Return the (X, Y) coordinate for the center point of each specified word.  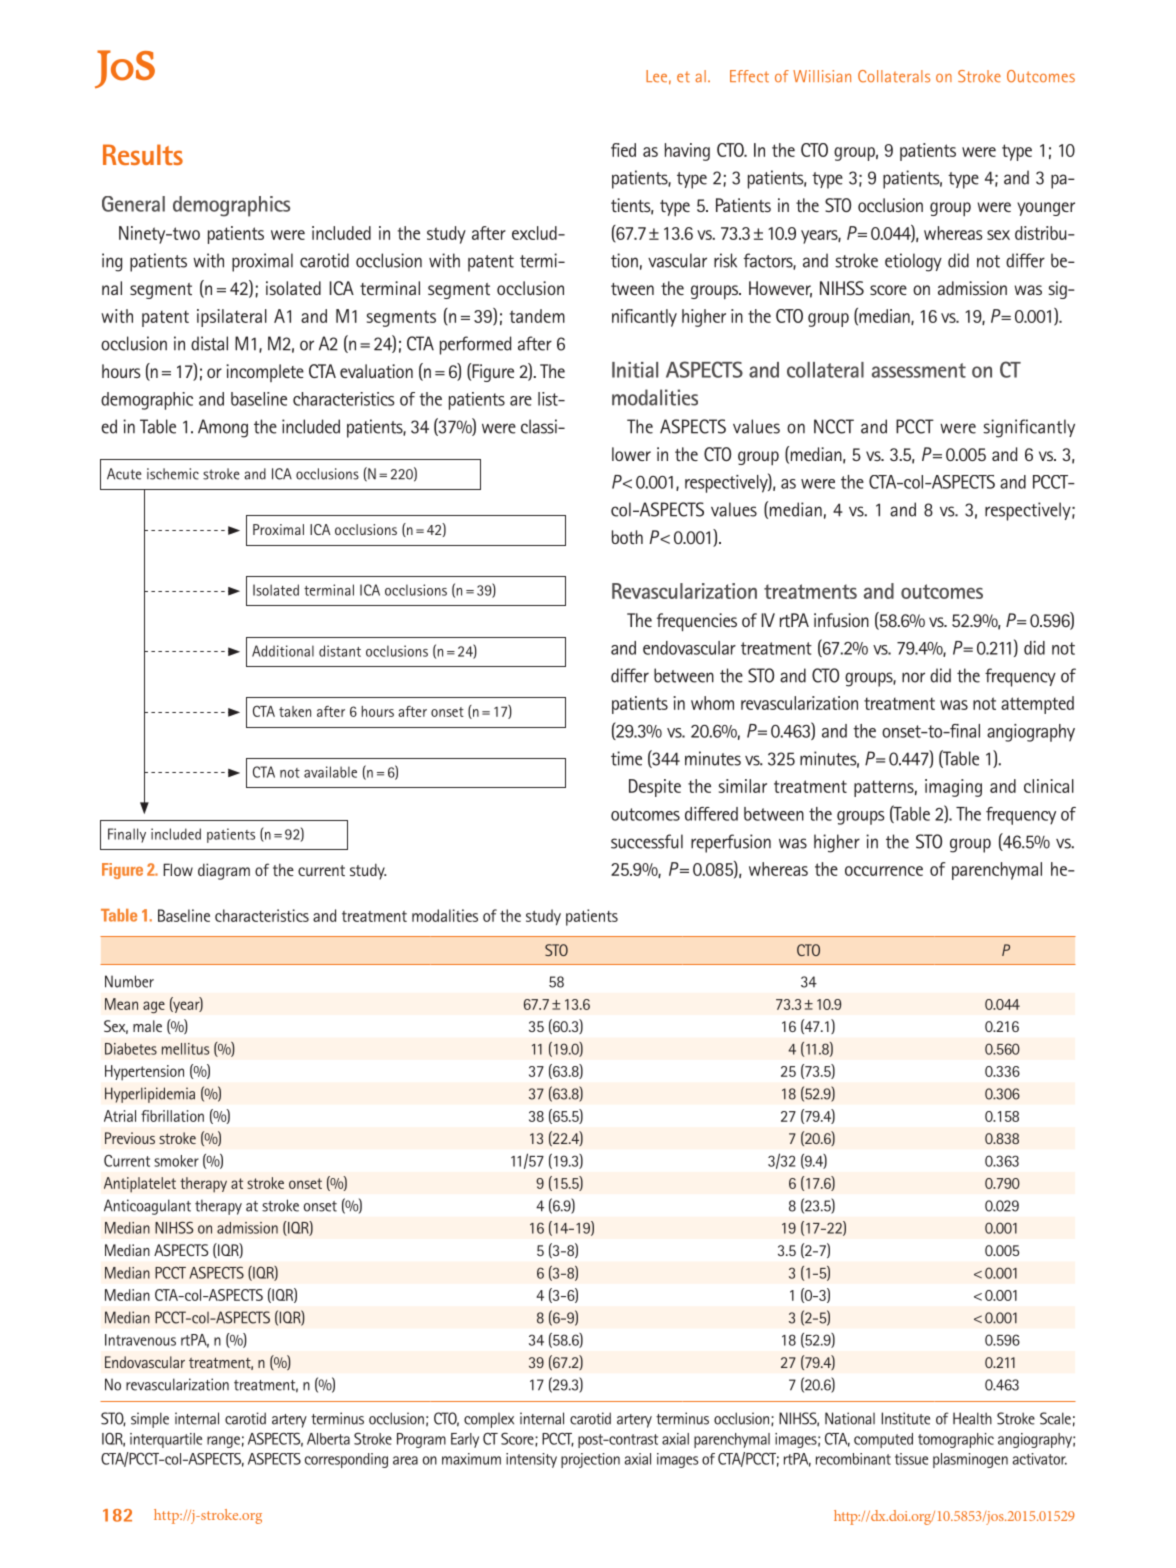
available (330, 772)
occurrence (884, 871)
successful (647, 841)
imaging (953, 788)
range (223, 1442)
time (626, 758)
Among (223, 428)
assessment (919, 370)
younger (1046, 209)
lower (631, 454)
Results (143, 154)
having (687, 152)
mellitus (185, 1049)
